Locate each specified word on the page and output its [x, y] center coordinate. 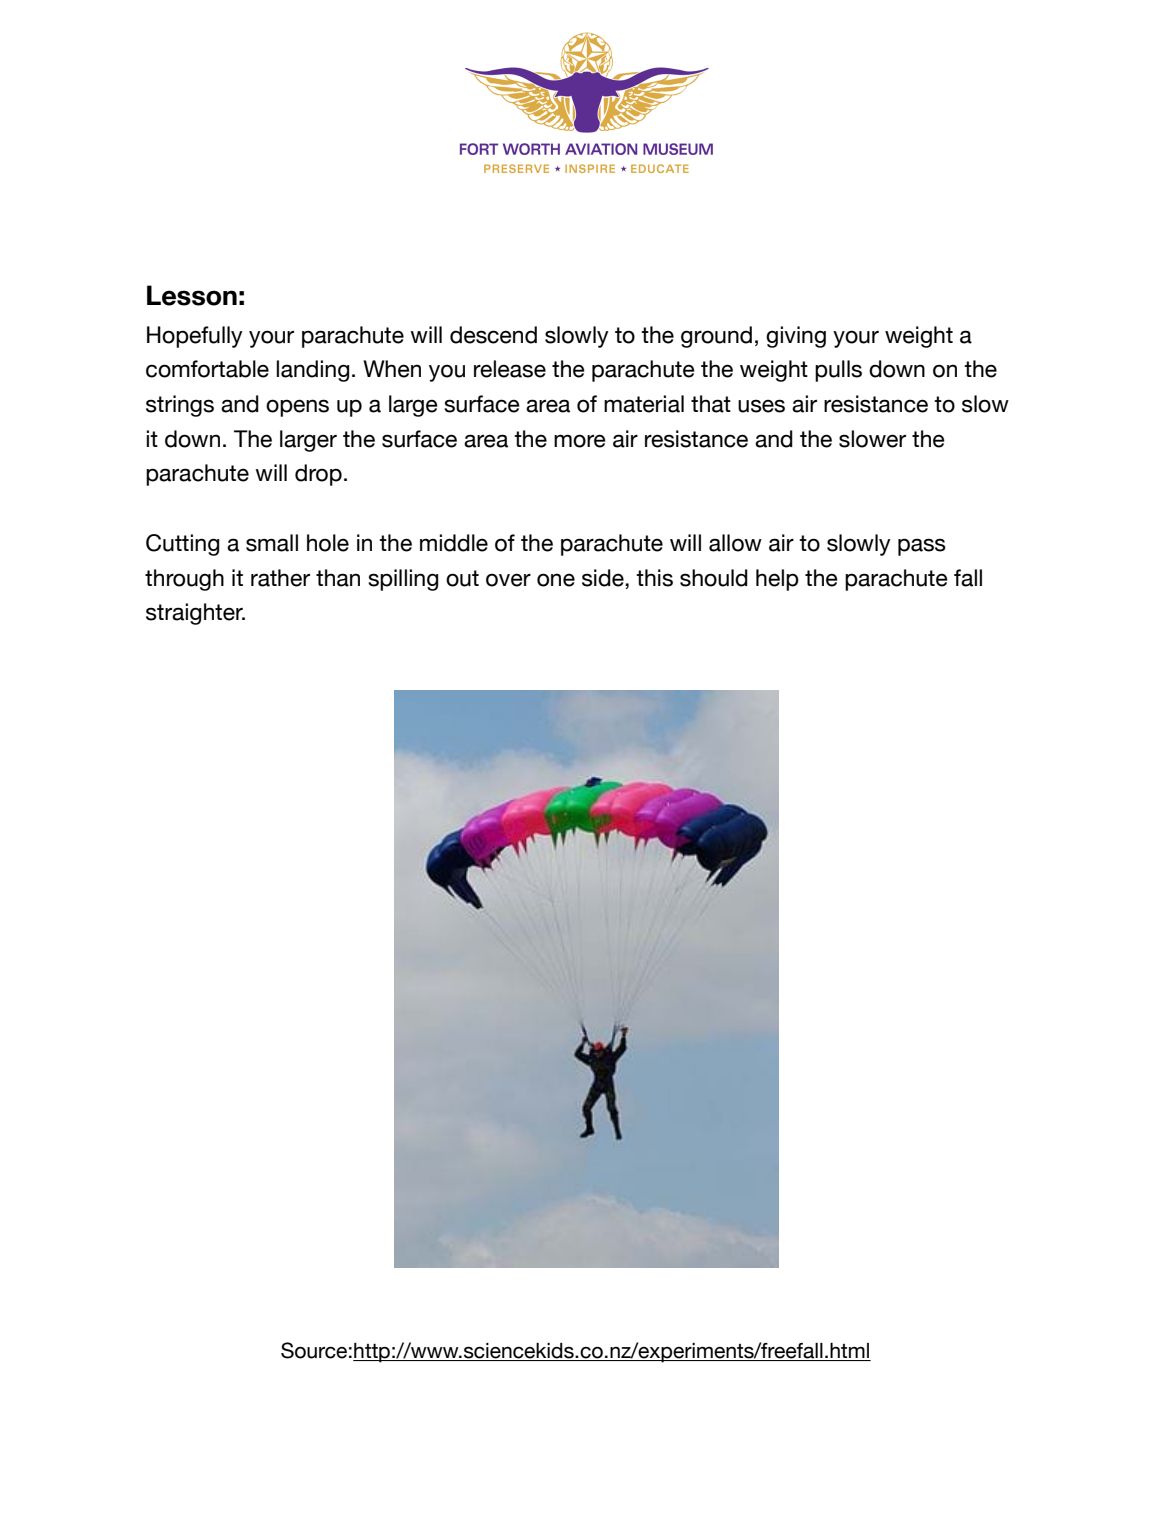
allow [735, 543]
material [644, 404]
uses [761, 406]
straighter [195, 614]
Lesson [192, 295]
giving [796, 337]
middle [454, 543]
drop [318, 475]
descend [493, 335]
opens [297, 408]
